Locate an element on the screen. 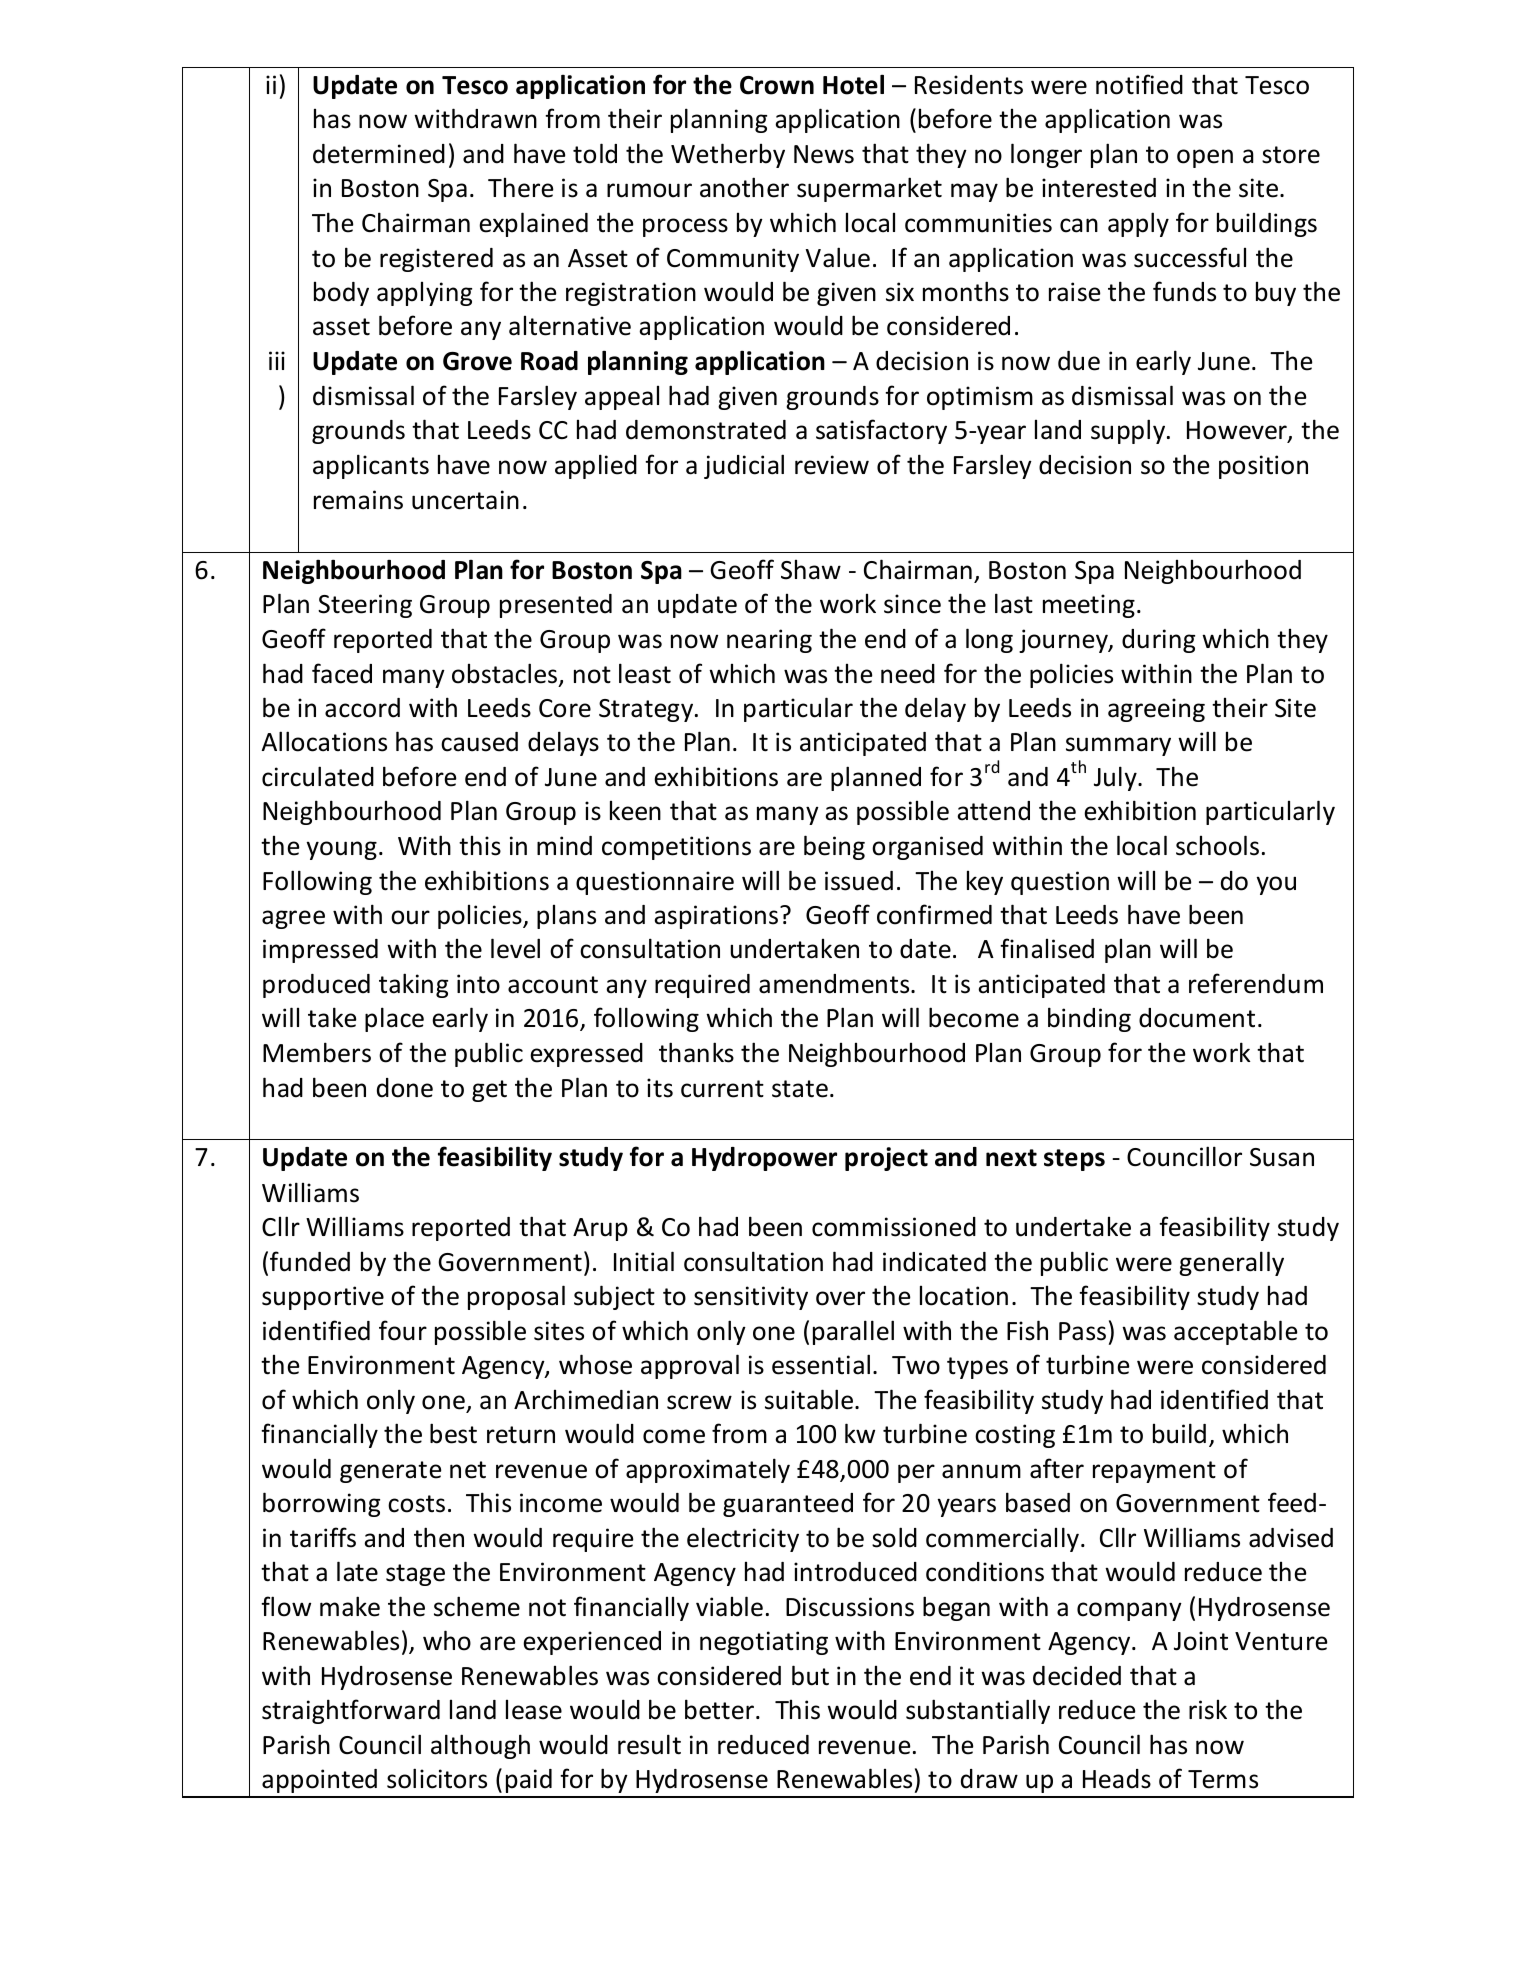  straightforward is located at coordinates (351, 1711).
